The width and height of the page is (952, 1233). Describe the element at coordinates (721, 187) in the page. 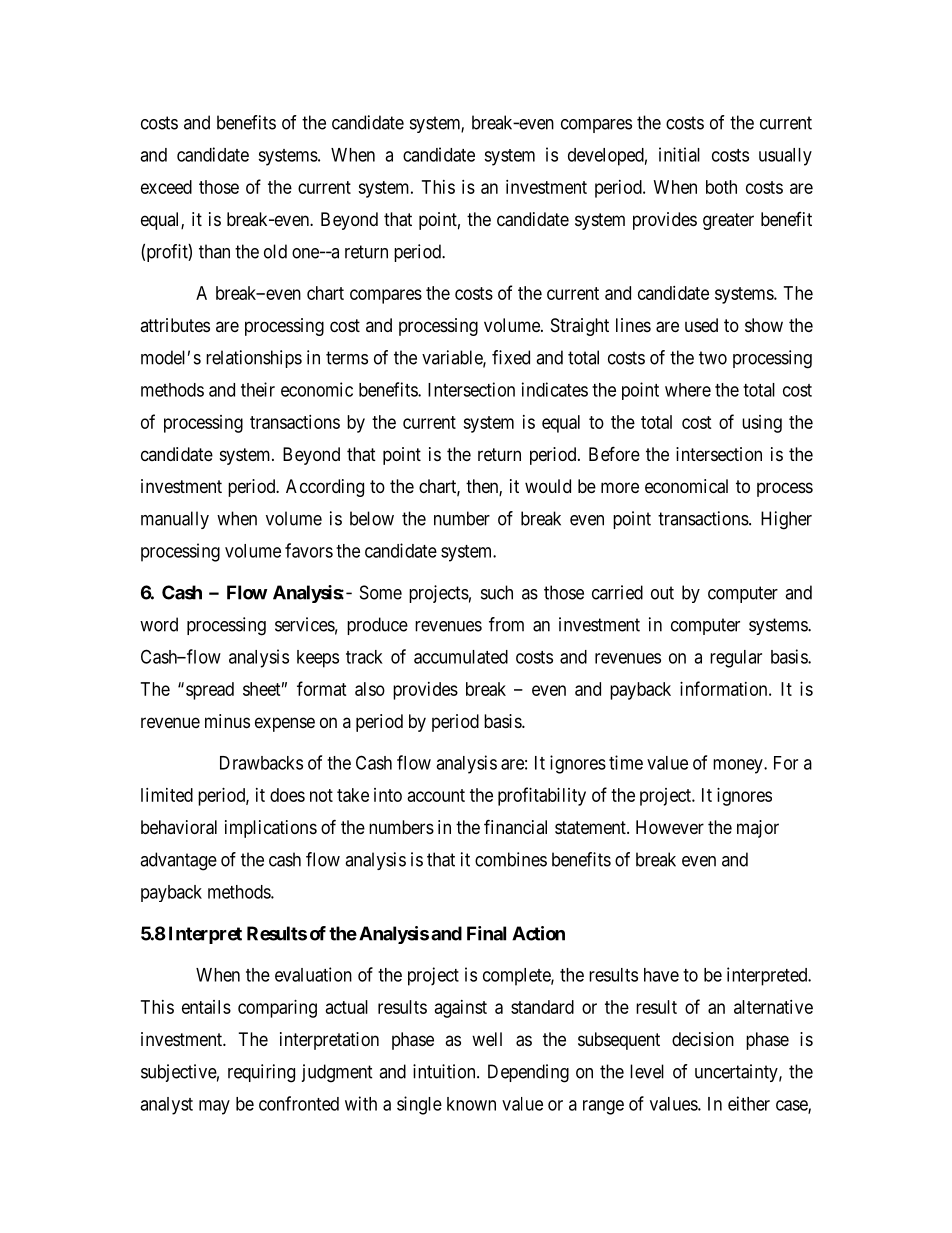

I see `both` at that location.
